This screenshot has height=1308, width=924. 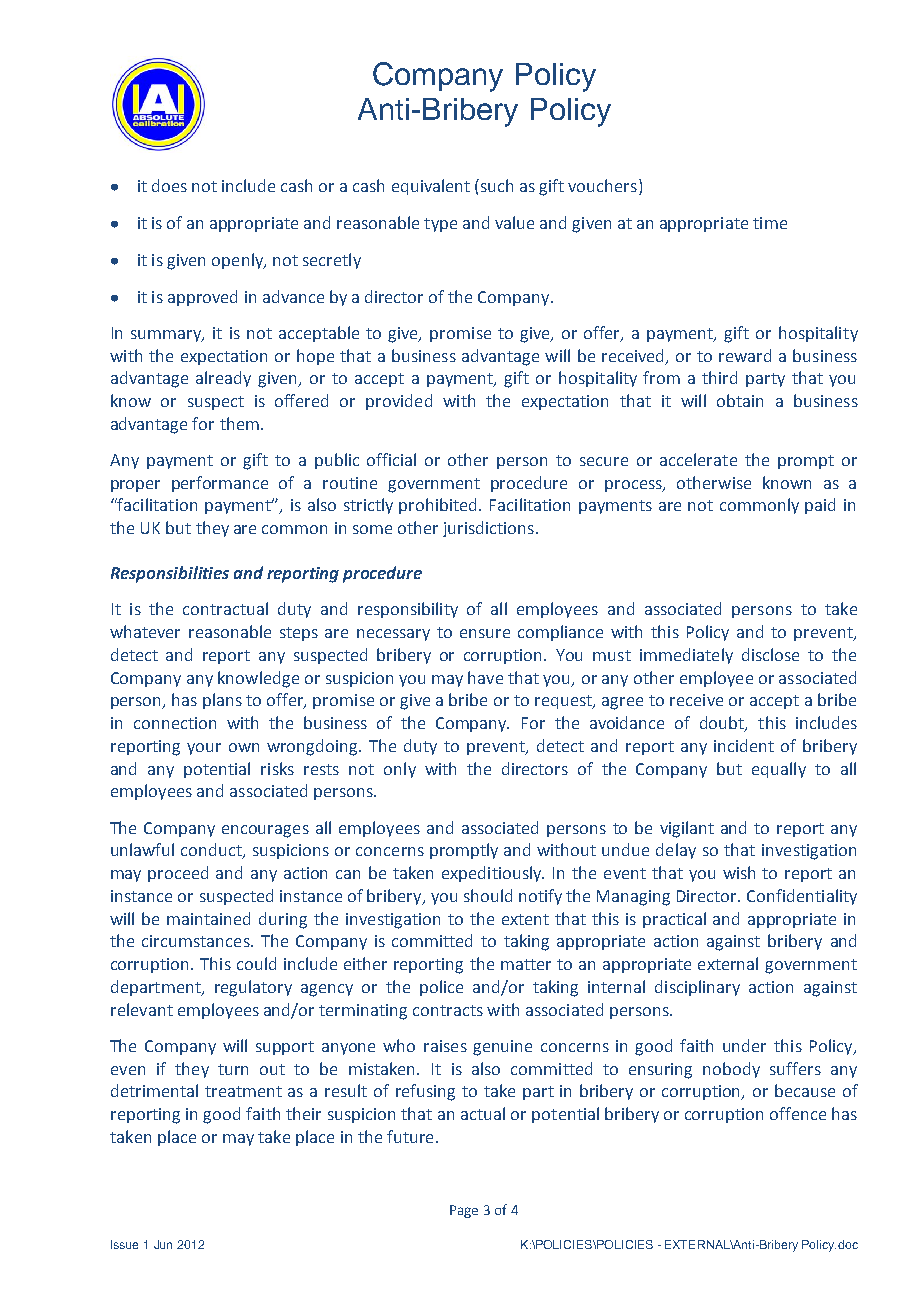 I want to click on paid, so click(x=820, y=506).
